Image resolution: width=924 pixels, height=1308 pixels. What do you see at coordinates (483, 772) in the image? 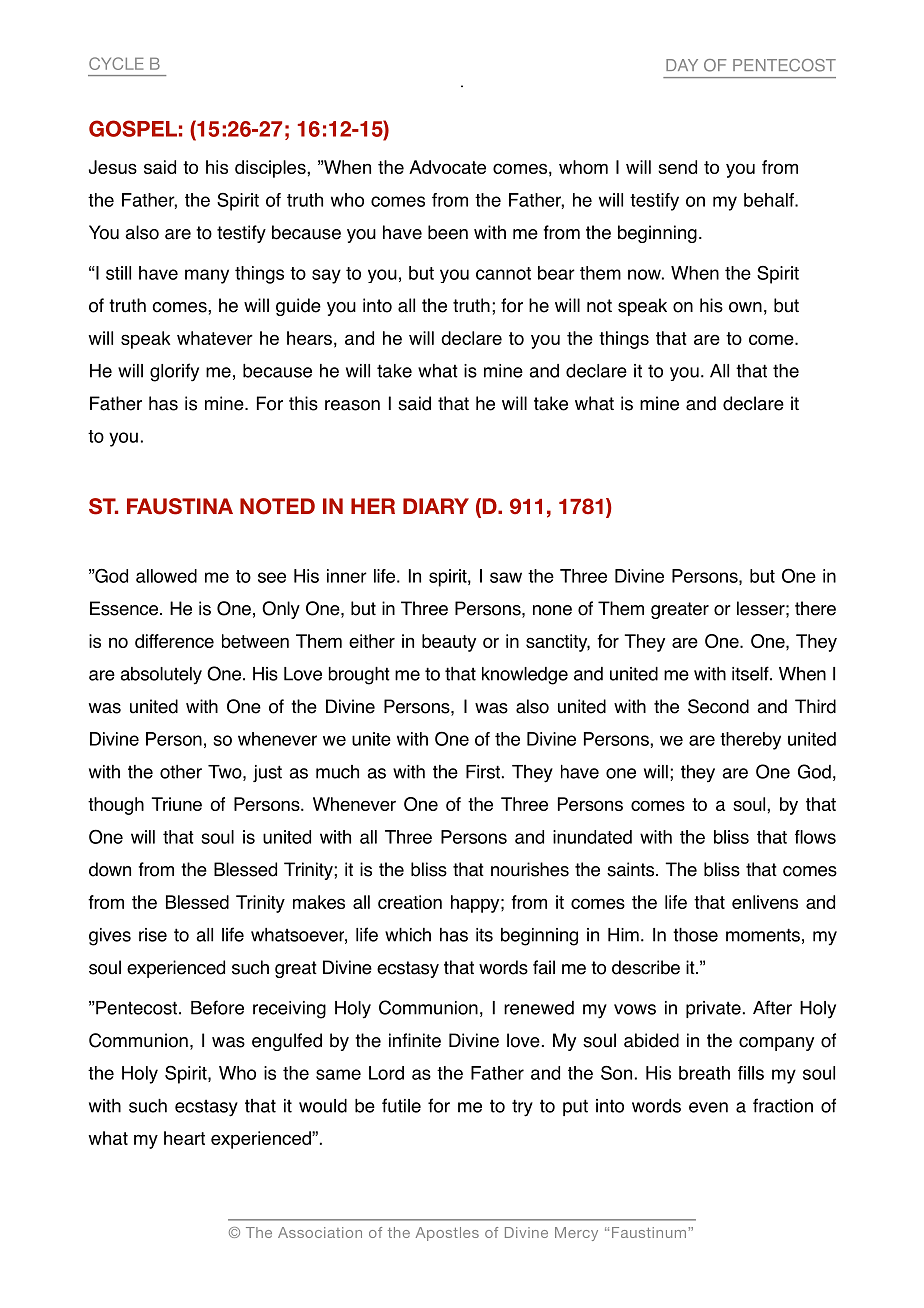
I see `First` at bounding box center [483, 772].
